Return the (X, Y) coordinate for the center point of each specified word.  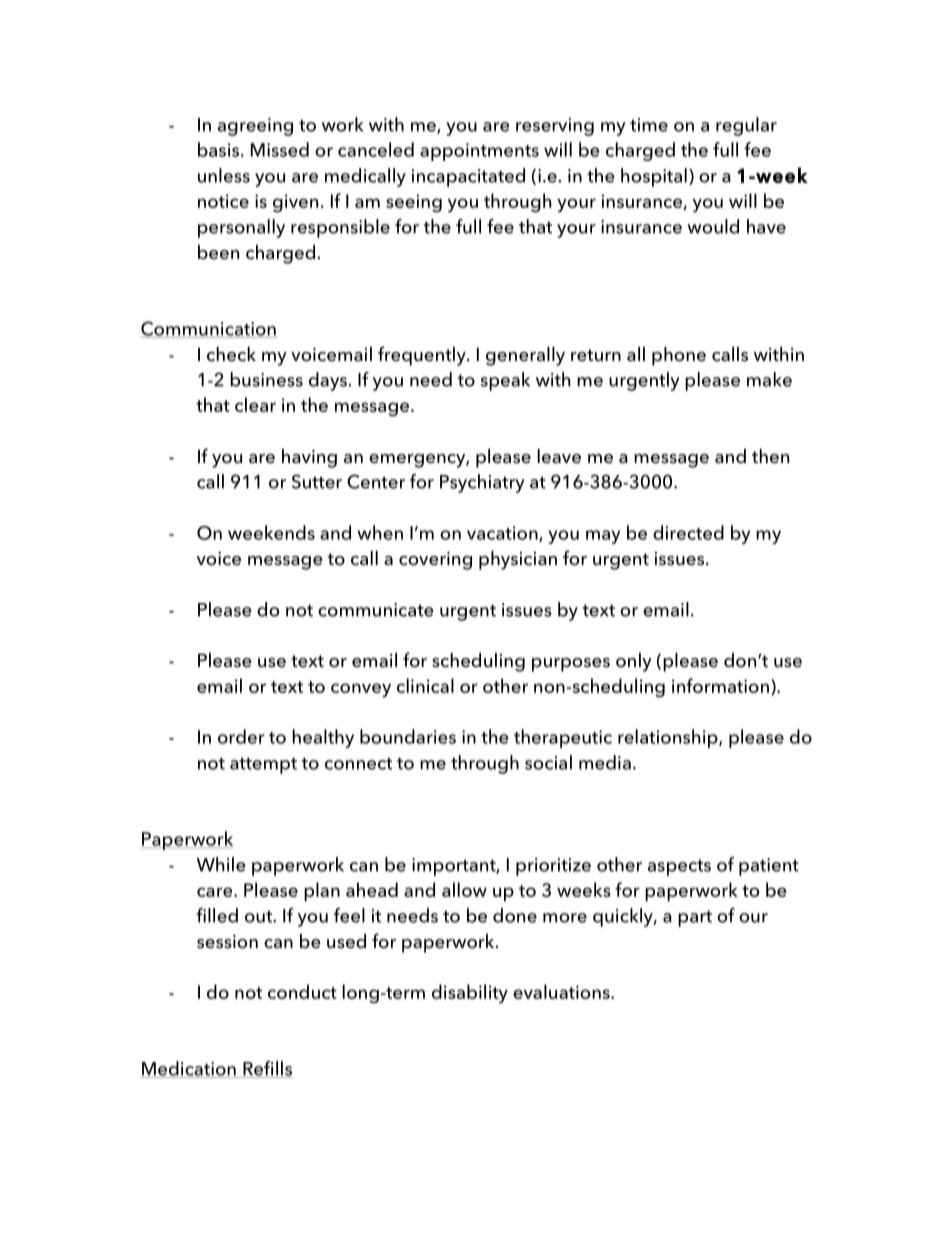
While (221, 864)
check (231, 354)
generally (525, 356)
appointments (479, 152)
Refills (267, 1069)
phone (679, 356)
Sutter (317, 481)
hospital (654, 177)
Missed (280, 149)
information (720, 685)
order (241, 736)
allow (464, 889)
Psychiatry (482, 483)
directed (688, 532)
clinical (425, 685)
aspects (679, 868)
